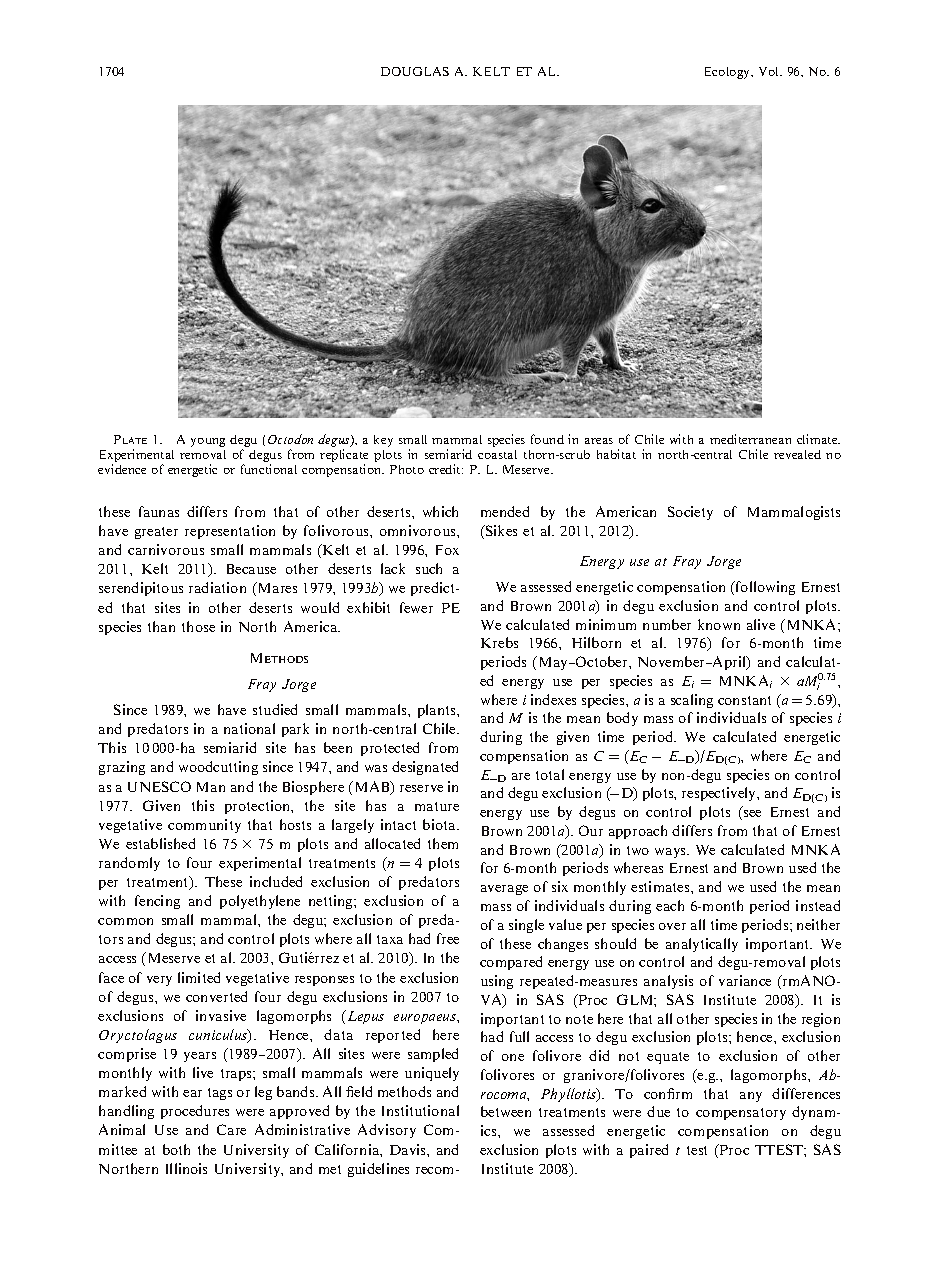 This document has width=952, height=1271. I want to click on DOUGLAS, so click(415, 71).
